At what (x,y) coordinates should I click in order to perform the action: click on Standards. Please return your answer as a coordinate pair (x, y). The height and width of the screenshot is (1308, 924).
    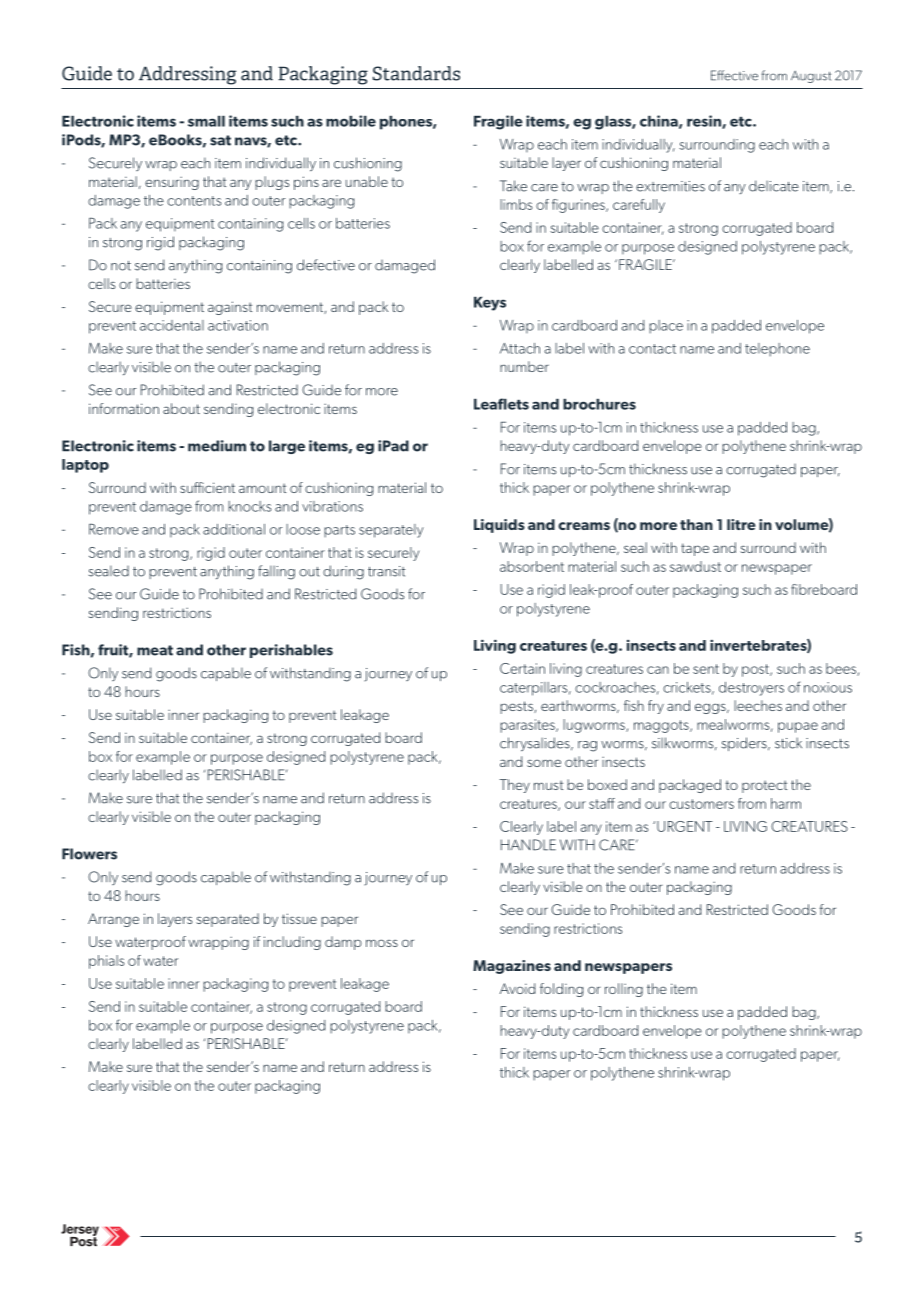
    Looking at the image, I should click on (416, 73).
